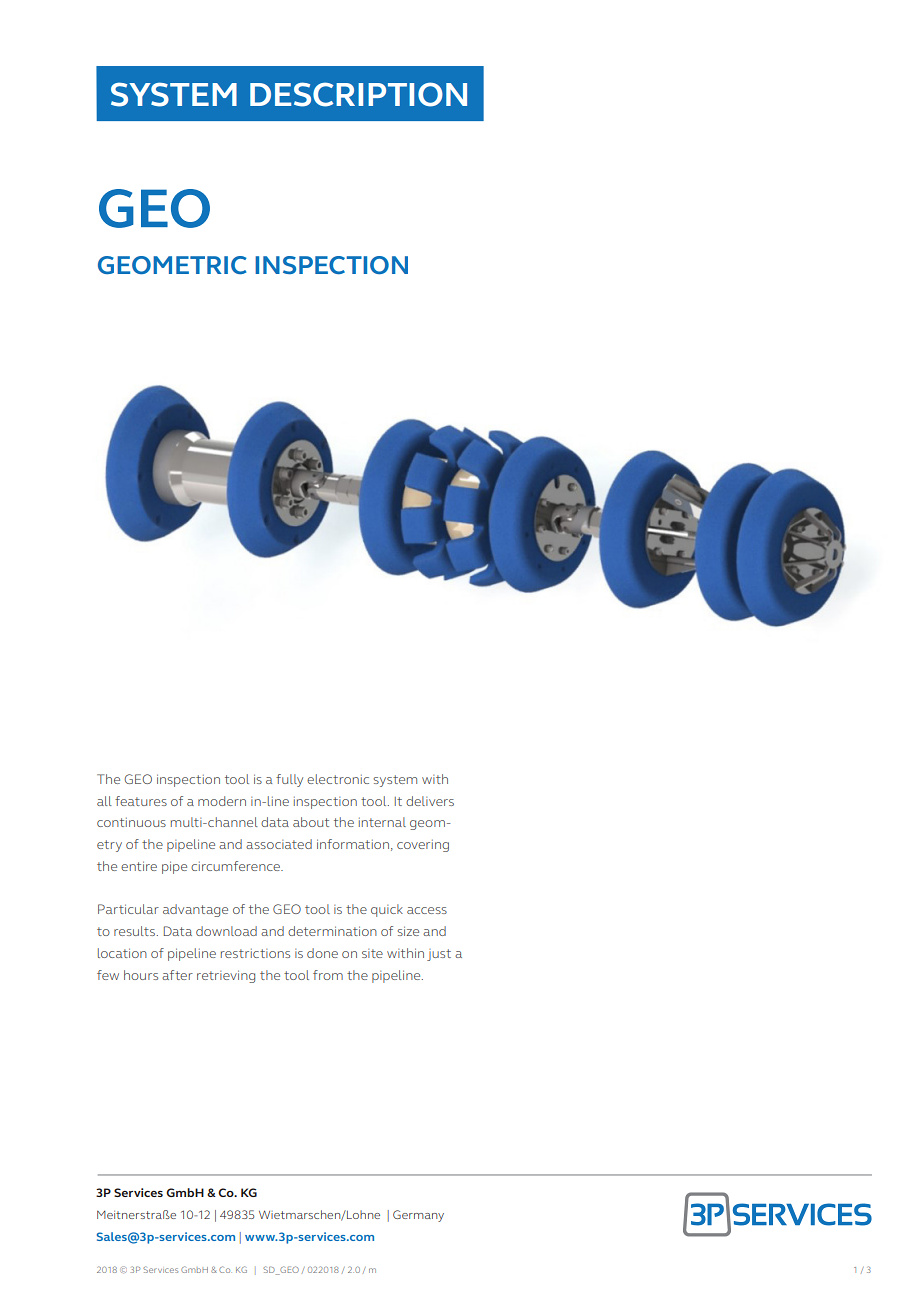 The image size is (924, 1308). Describe the element at coordinates (141, 975) in the screenshot. I see `hours` at that location.
